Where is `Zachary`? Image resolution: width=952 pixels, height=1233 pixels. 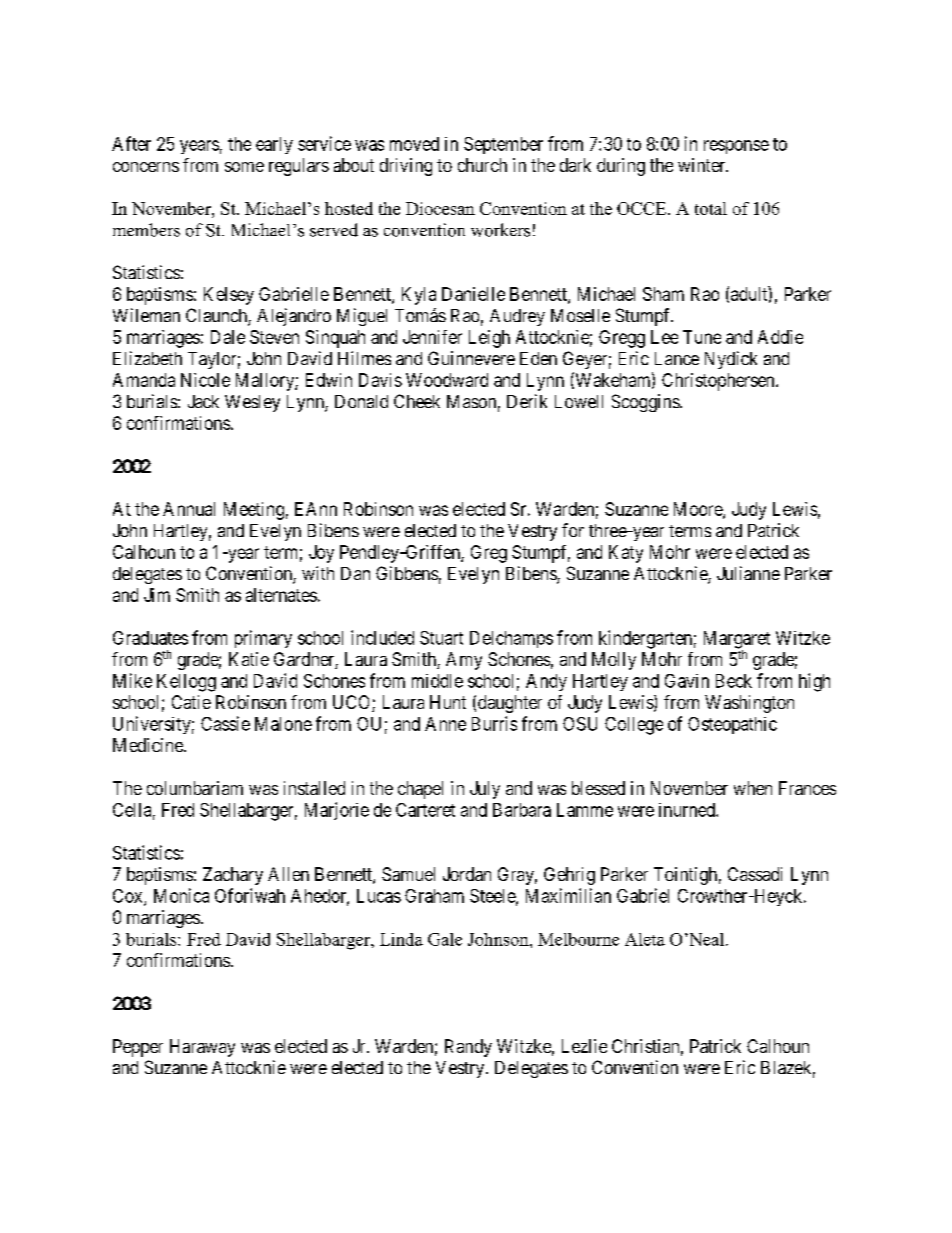
Zachary is located at coordinates (233, 876).
